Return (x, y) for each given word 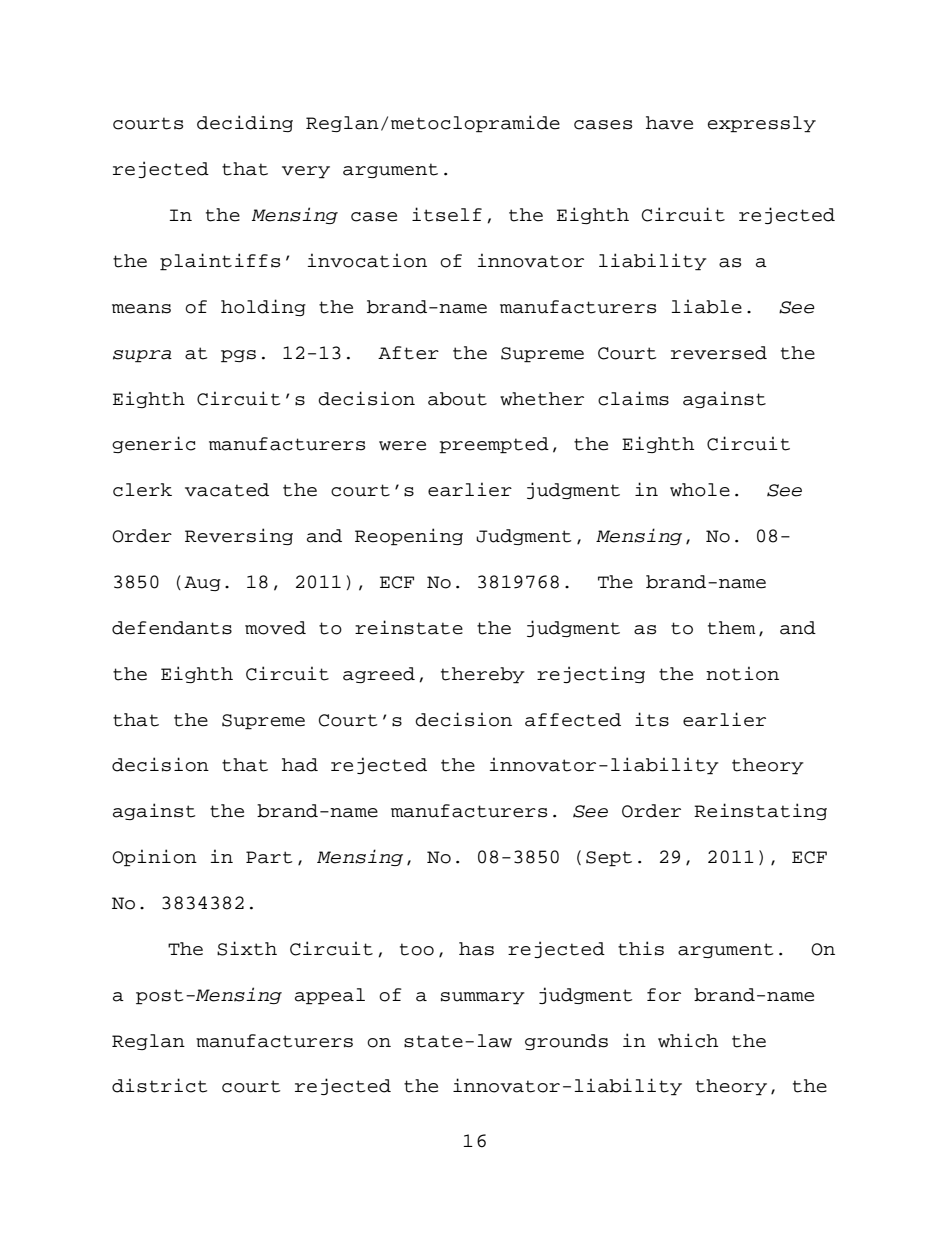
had (300, 765)
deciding (245, 123)
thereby (483, 675)
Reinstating (760, 811)
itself (447, 214)
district (159, 1085)
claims (633, 398)
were (402, 446)
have (669, 123)
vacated (227, 490)
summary (483, 998)
